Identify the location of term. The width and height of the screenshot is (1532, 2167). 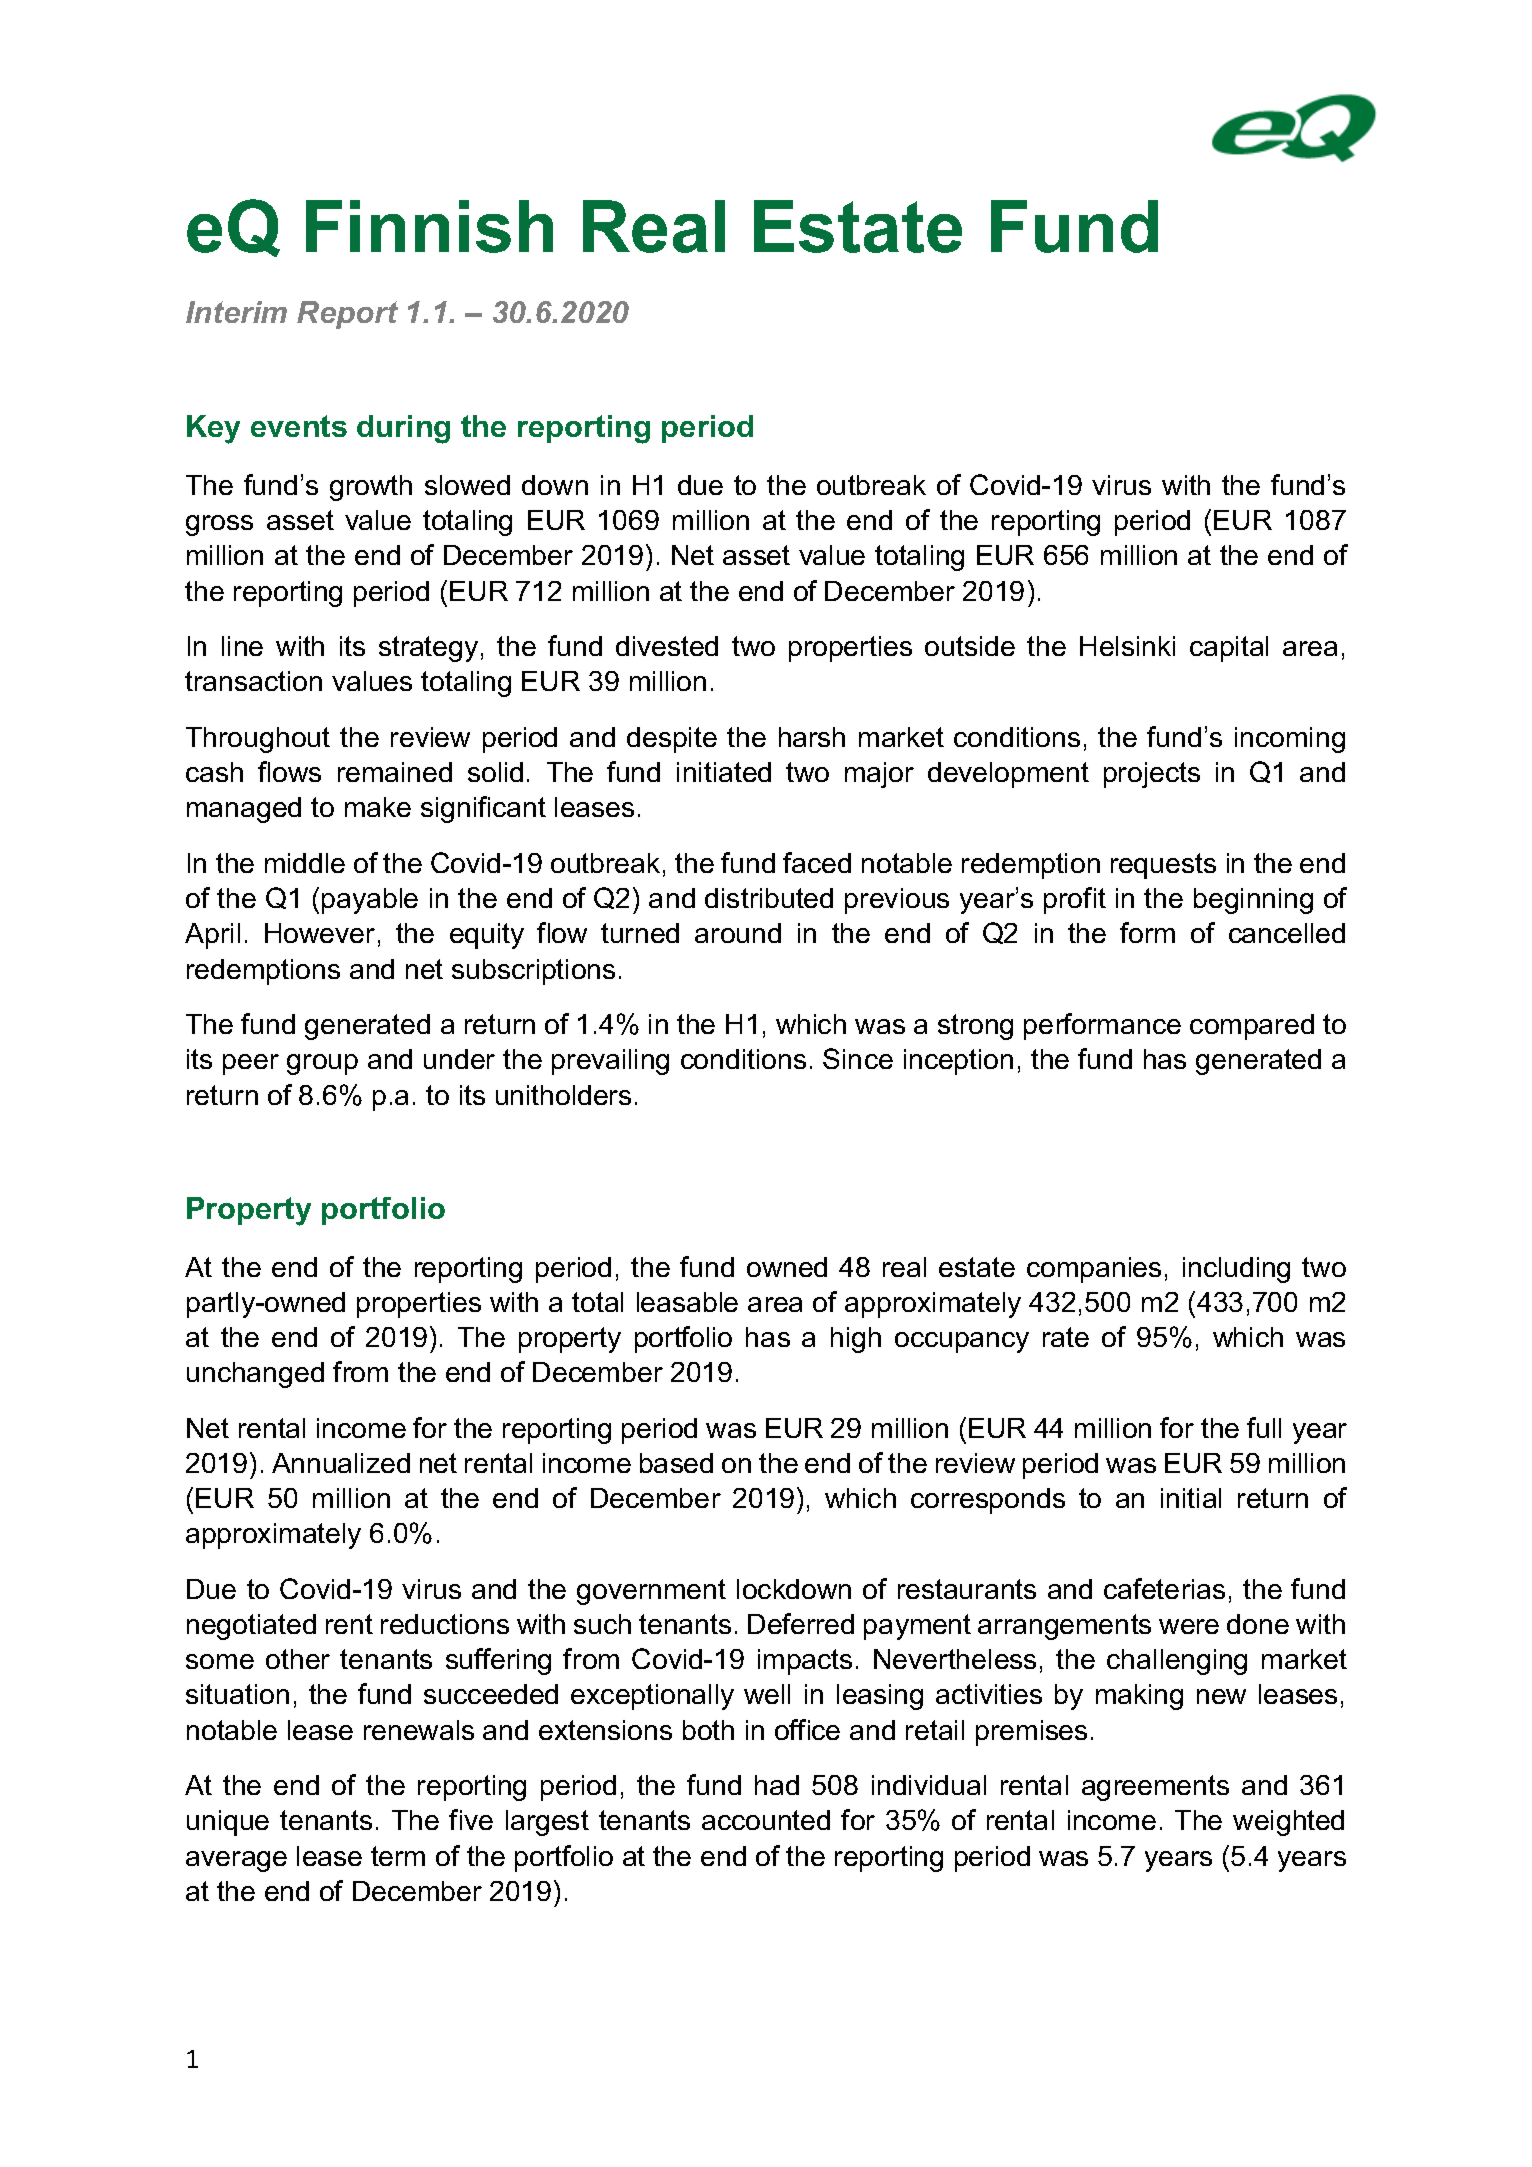
(398, 1856).
